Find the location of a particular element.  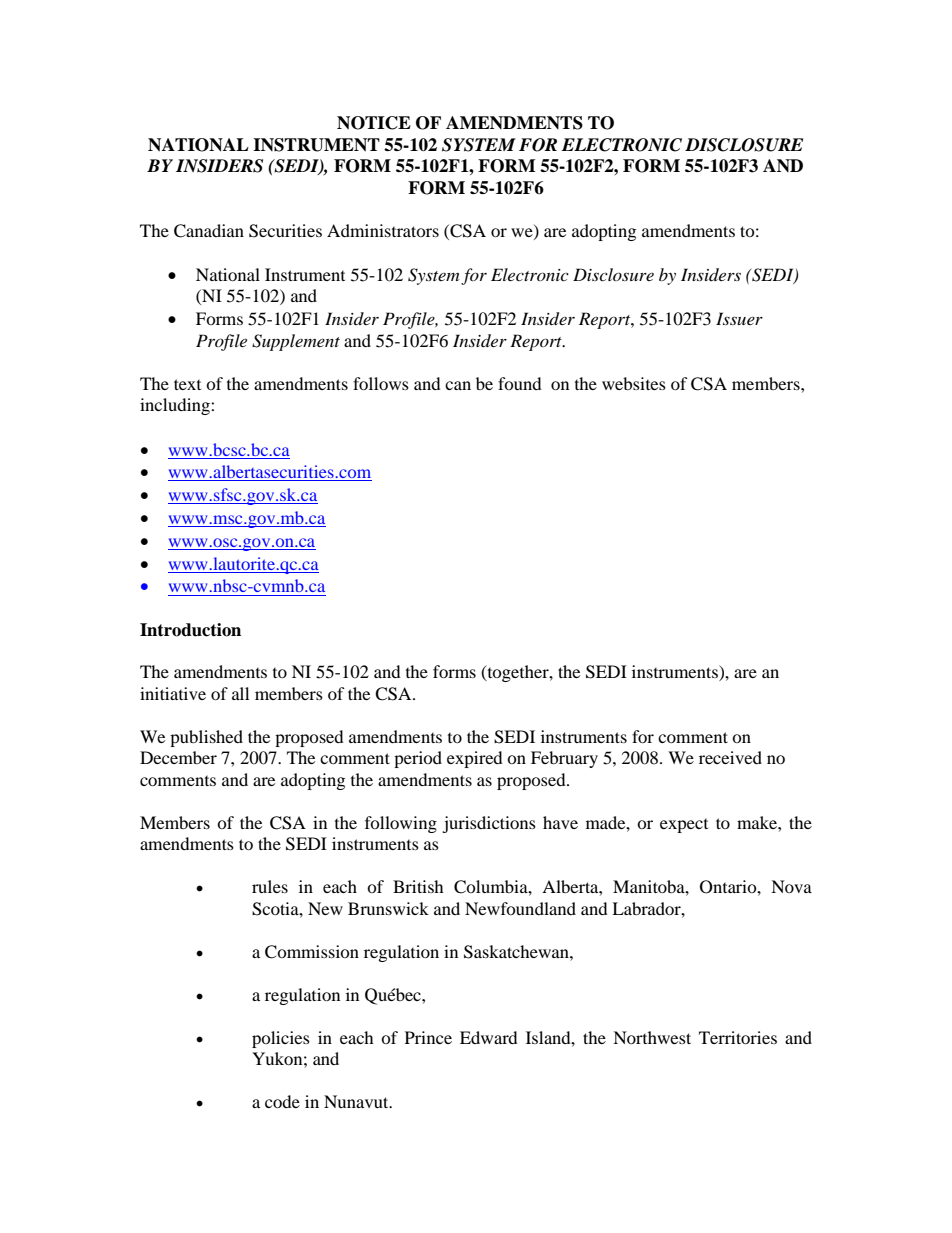

NOTICE is located at coordinates (374, 123).
